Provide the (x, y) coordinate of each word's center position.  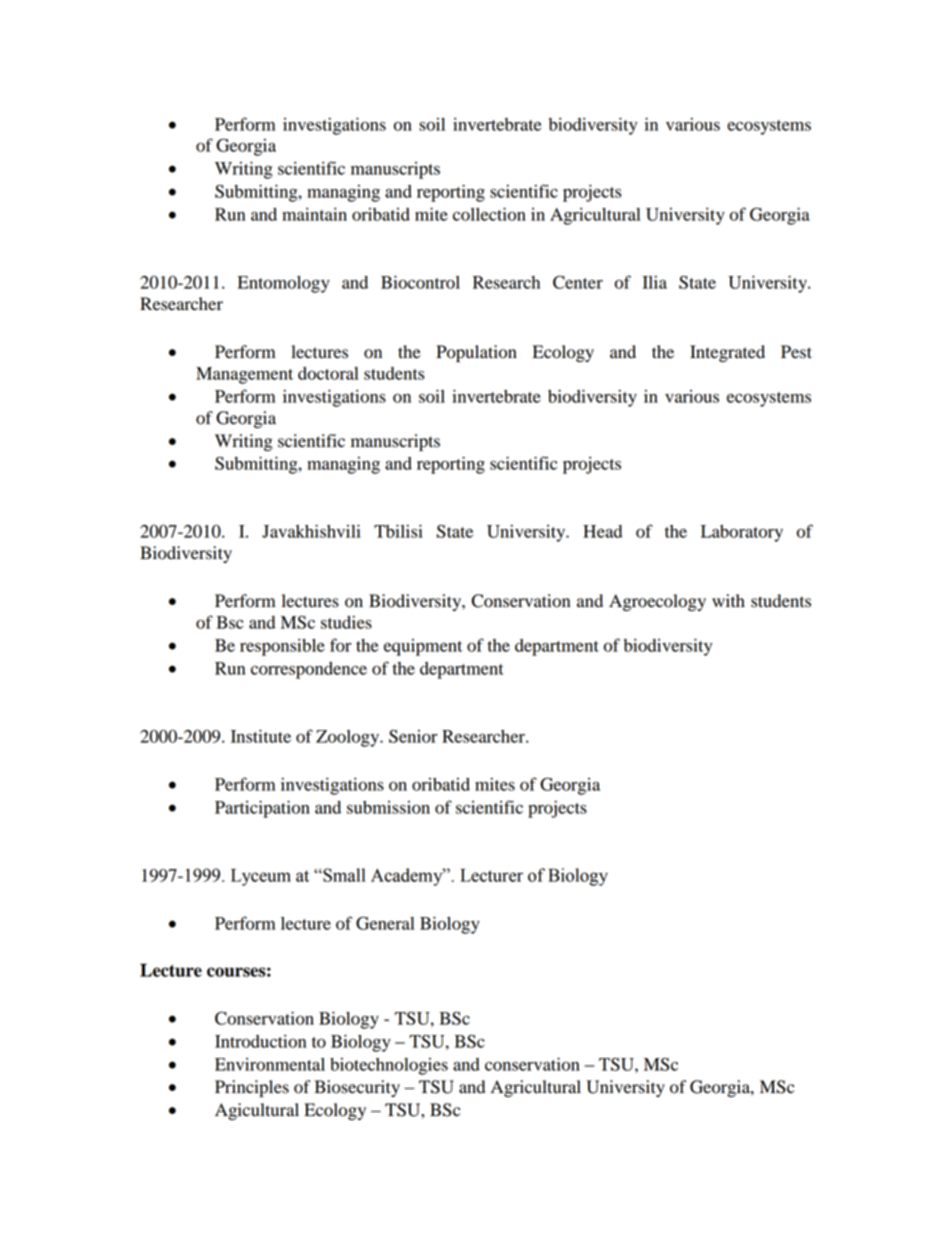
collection (489, 214)
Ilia (655, 282)
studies (346, 622)
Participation (262, 809)
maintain (314, 214)
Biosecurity (357, 1088)
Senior (413, 736)
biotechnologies (389, 1066)
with (728, 601)
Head (602, 531)
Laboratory (742, 533)
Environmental (270, 1064)
